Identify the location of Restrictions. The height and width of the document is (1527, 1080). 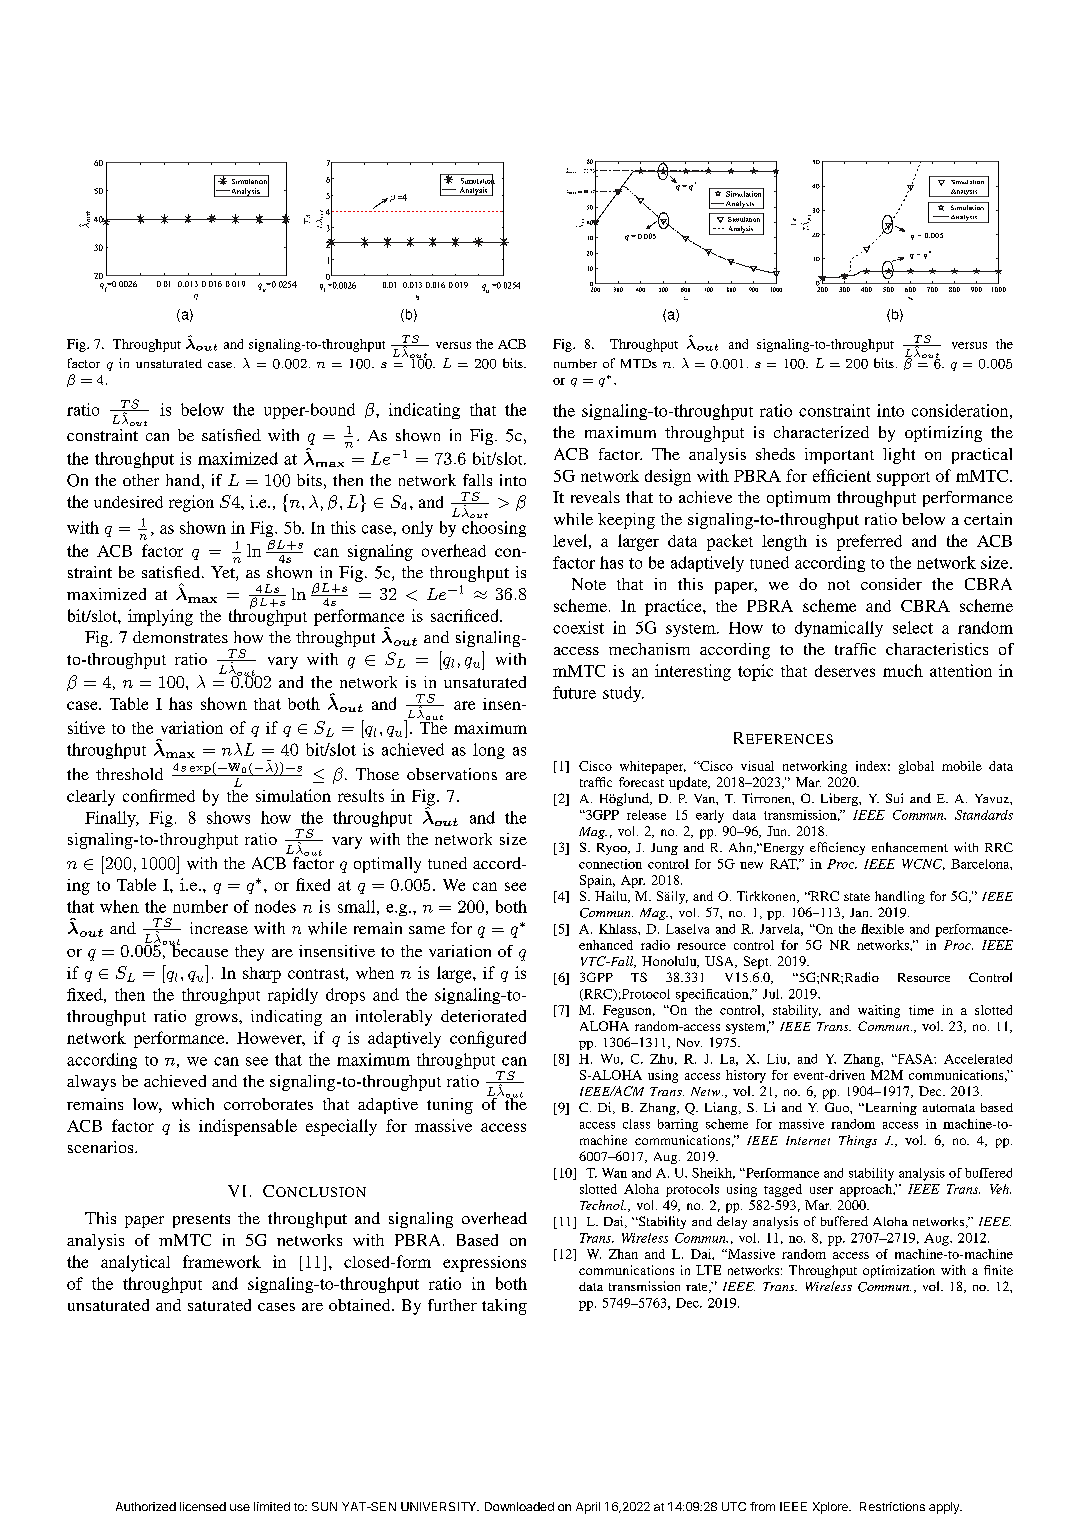
(892, 1506).
